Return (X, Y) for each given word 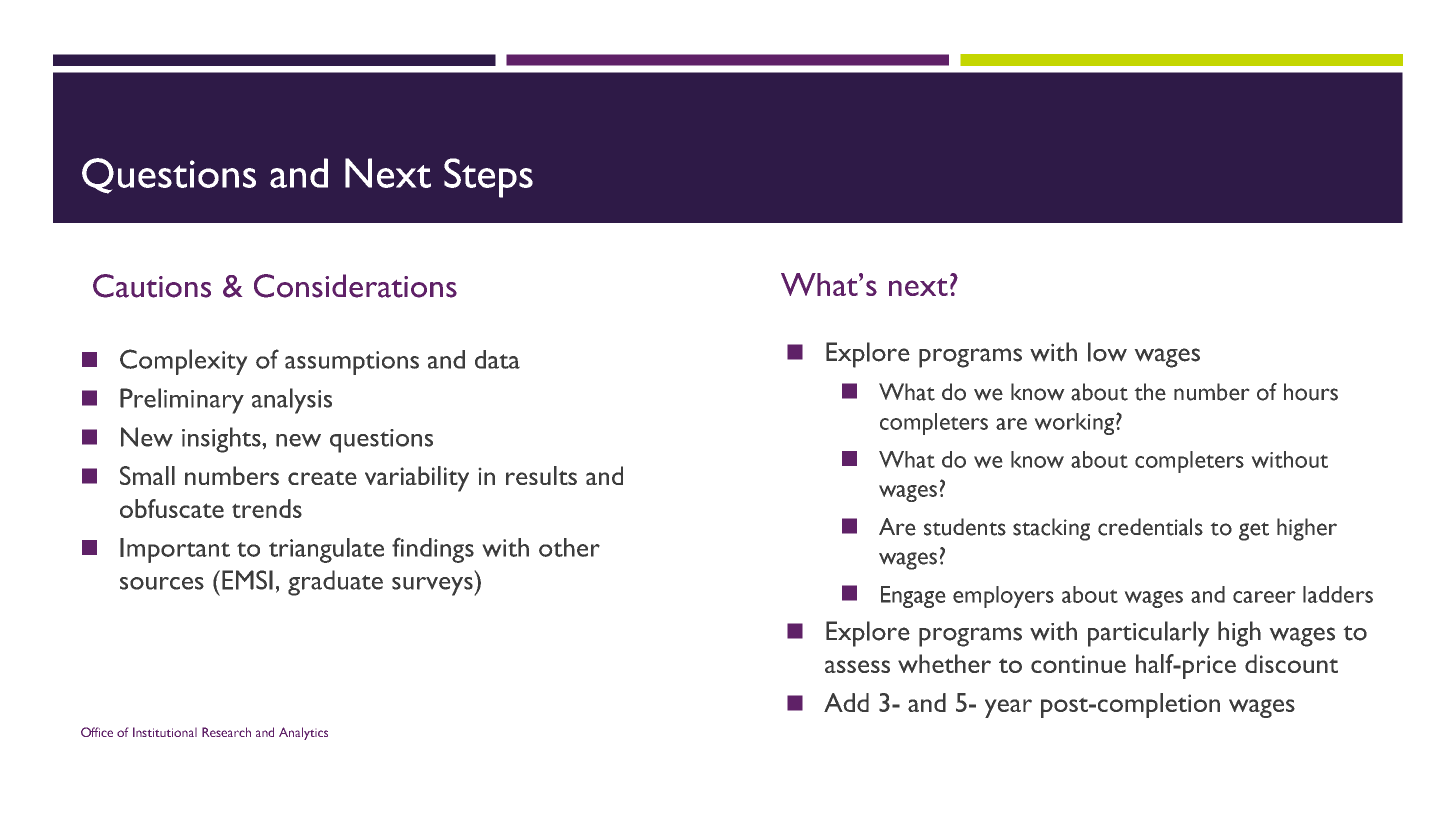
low (1107, 352)
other (569, 547)
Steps (488, 178)
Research (226, 732)
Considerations (355, 286)
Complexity (183, 362)
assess (857, 666)
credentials (1150, 527)
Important (175, 550)
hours (1311, 392)
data (497, 359)
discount (1291, 663)
